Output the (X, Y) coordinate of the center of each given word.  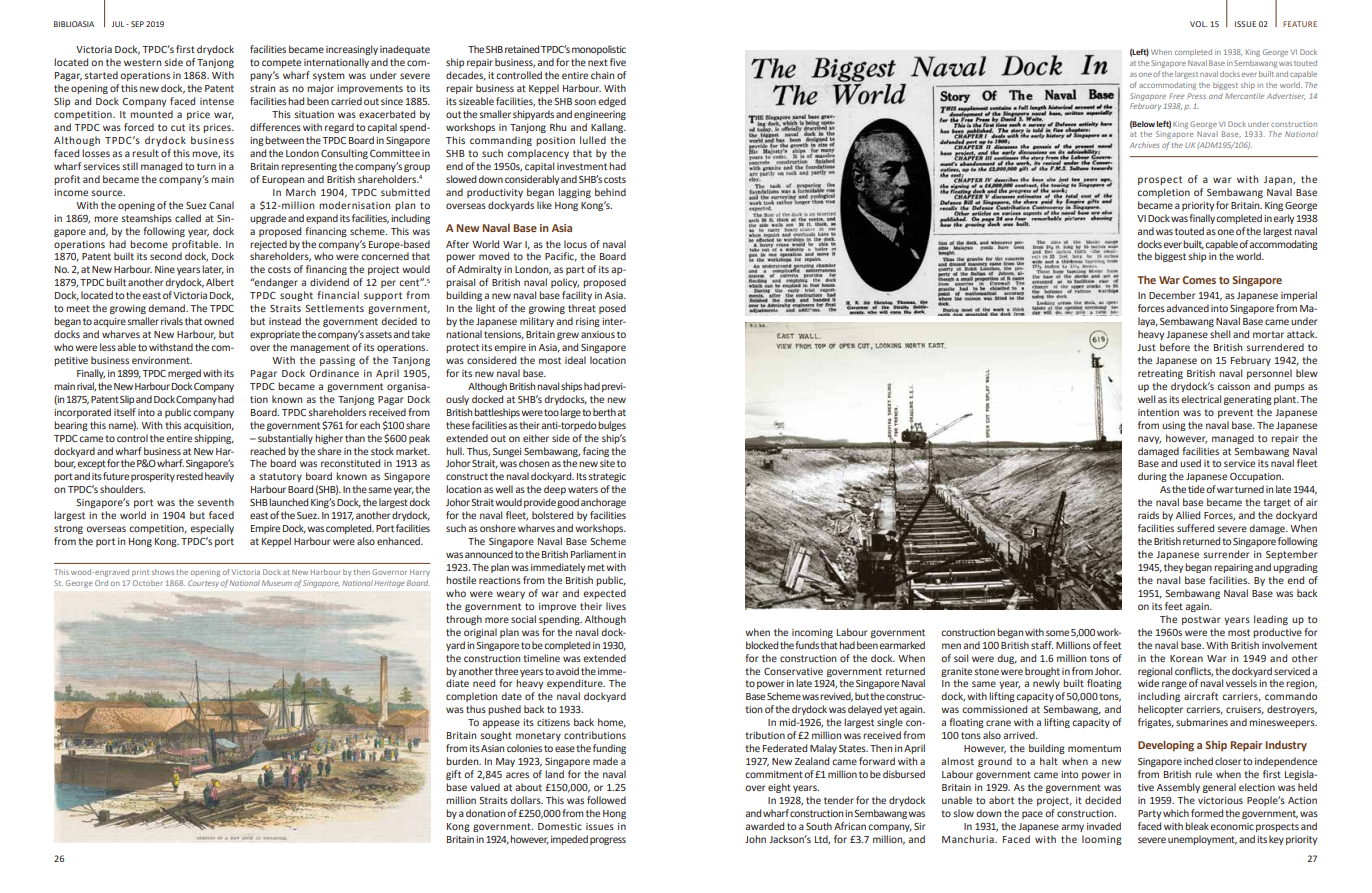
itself (125, 412)
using (1174, 426)
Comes (1199, 280)
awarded (764, 826)
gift (453, 775)
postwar (1201, 620)
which (1176, 813)
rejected (268, 245)
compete (281, 63)
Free (1176, 96)
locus (575, 244)
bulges (612, 426)
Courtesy (203, 584)
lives (616, 606)
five (618, 62)
